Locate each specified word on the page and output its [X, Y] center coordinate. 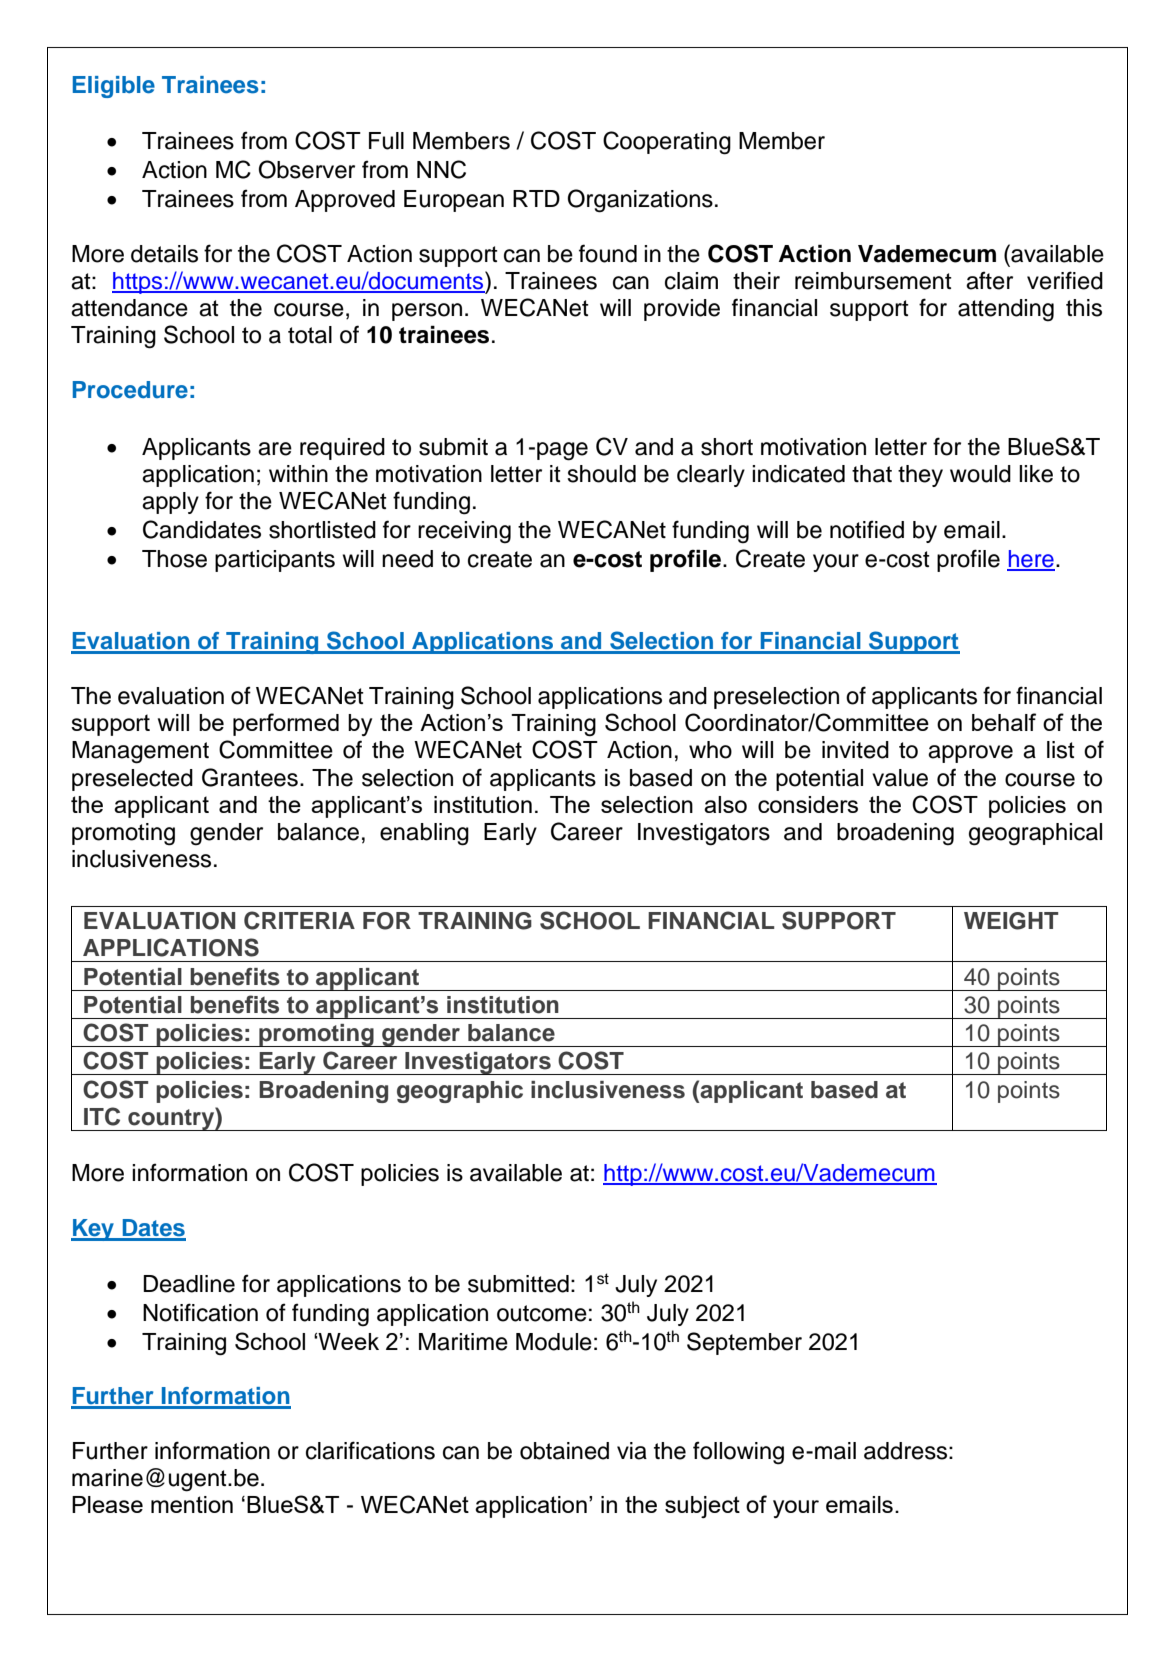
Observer [307, 169]
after [989, 280]
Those [174, 559]
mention [192, 1504]
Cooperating [667, 143]
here [1031, 560]
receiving [464, 532]
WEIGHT [1011, 921]
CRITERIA [299, 920]
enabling [424, 834]
